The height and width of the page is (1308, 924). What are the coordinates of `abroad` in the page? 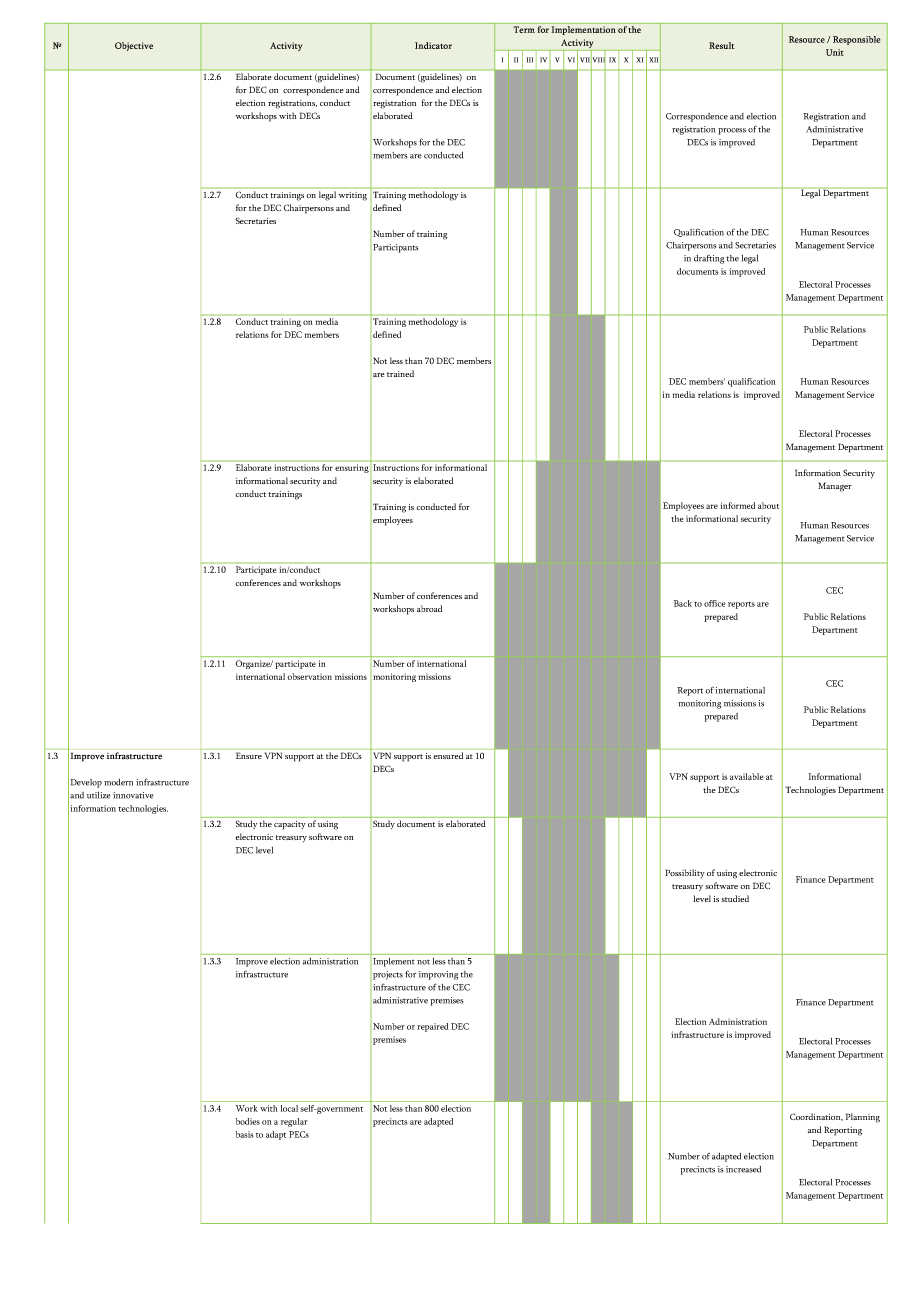 It's located at (429, 608).
